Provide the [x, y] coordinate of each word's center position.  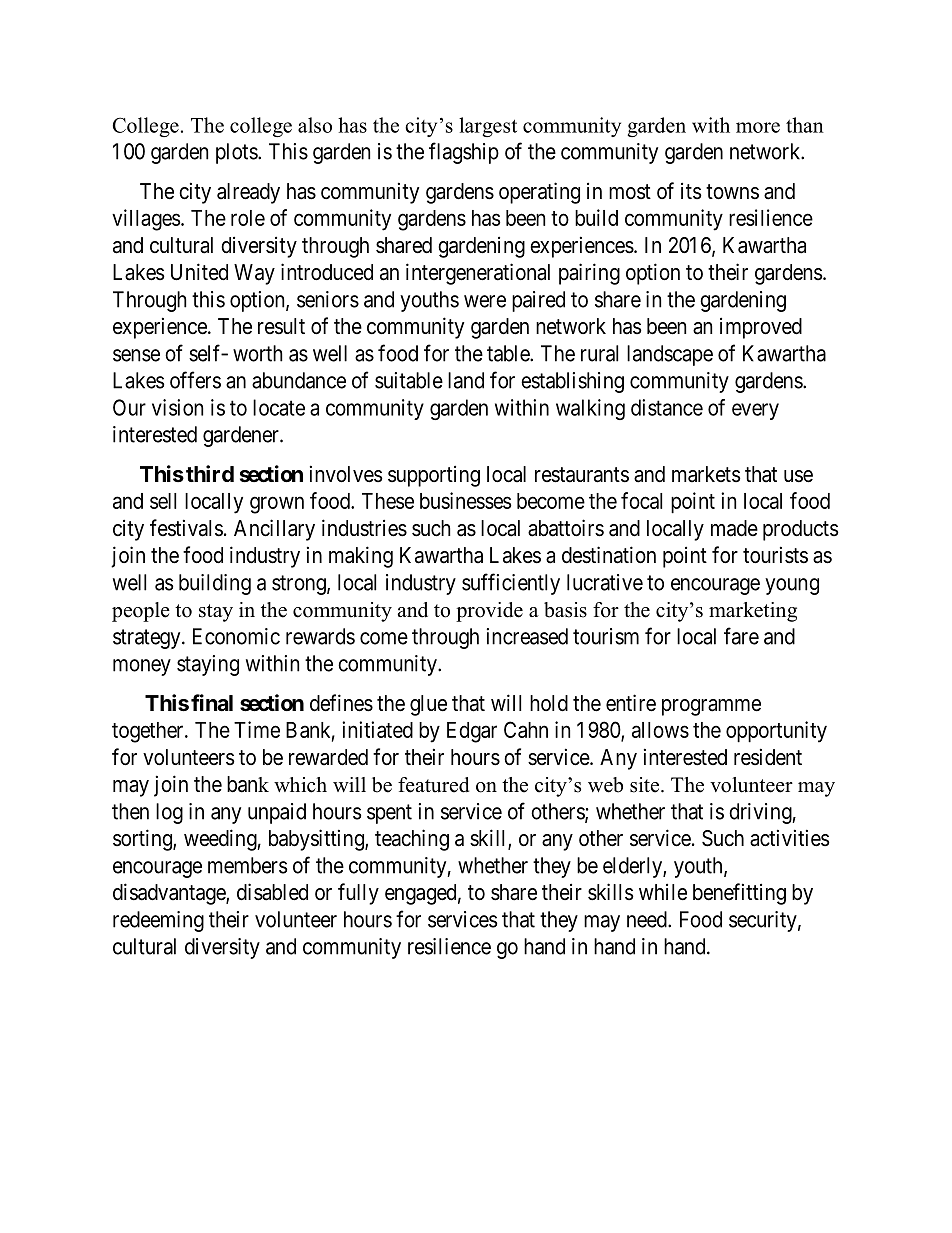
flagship [464, 153]
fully [358, 894]
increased [527, 636]
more [758, 127]
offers [195, 380]
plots [237, 153]
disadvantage [170, 894]
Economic [236, 636]
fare [741, 636]
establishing [572, 382]
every [755, 411]
